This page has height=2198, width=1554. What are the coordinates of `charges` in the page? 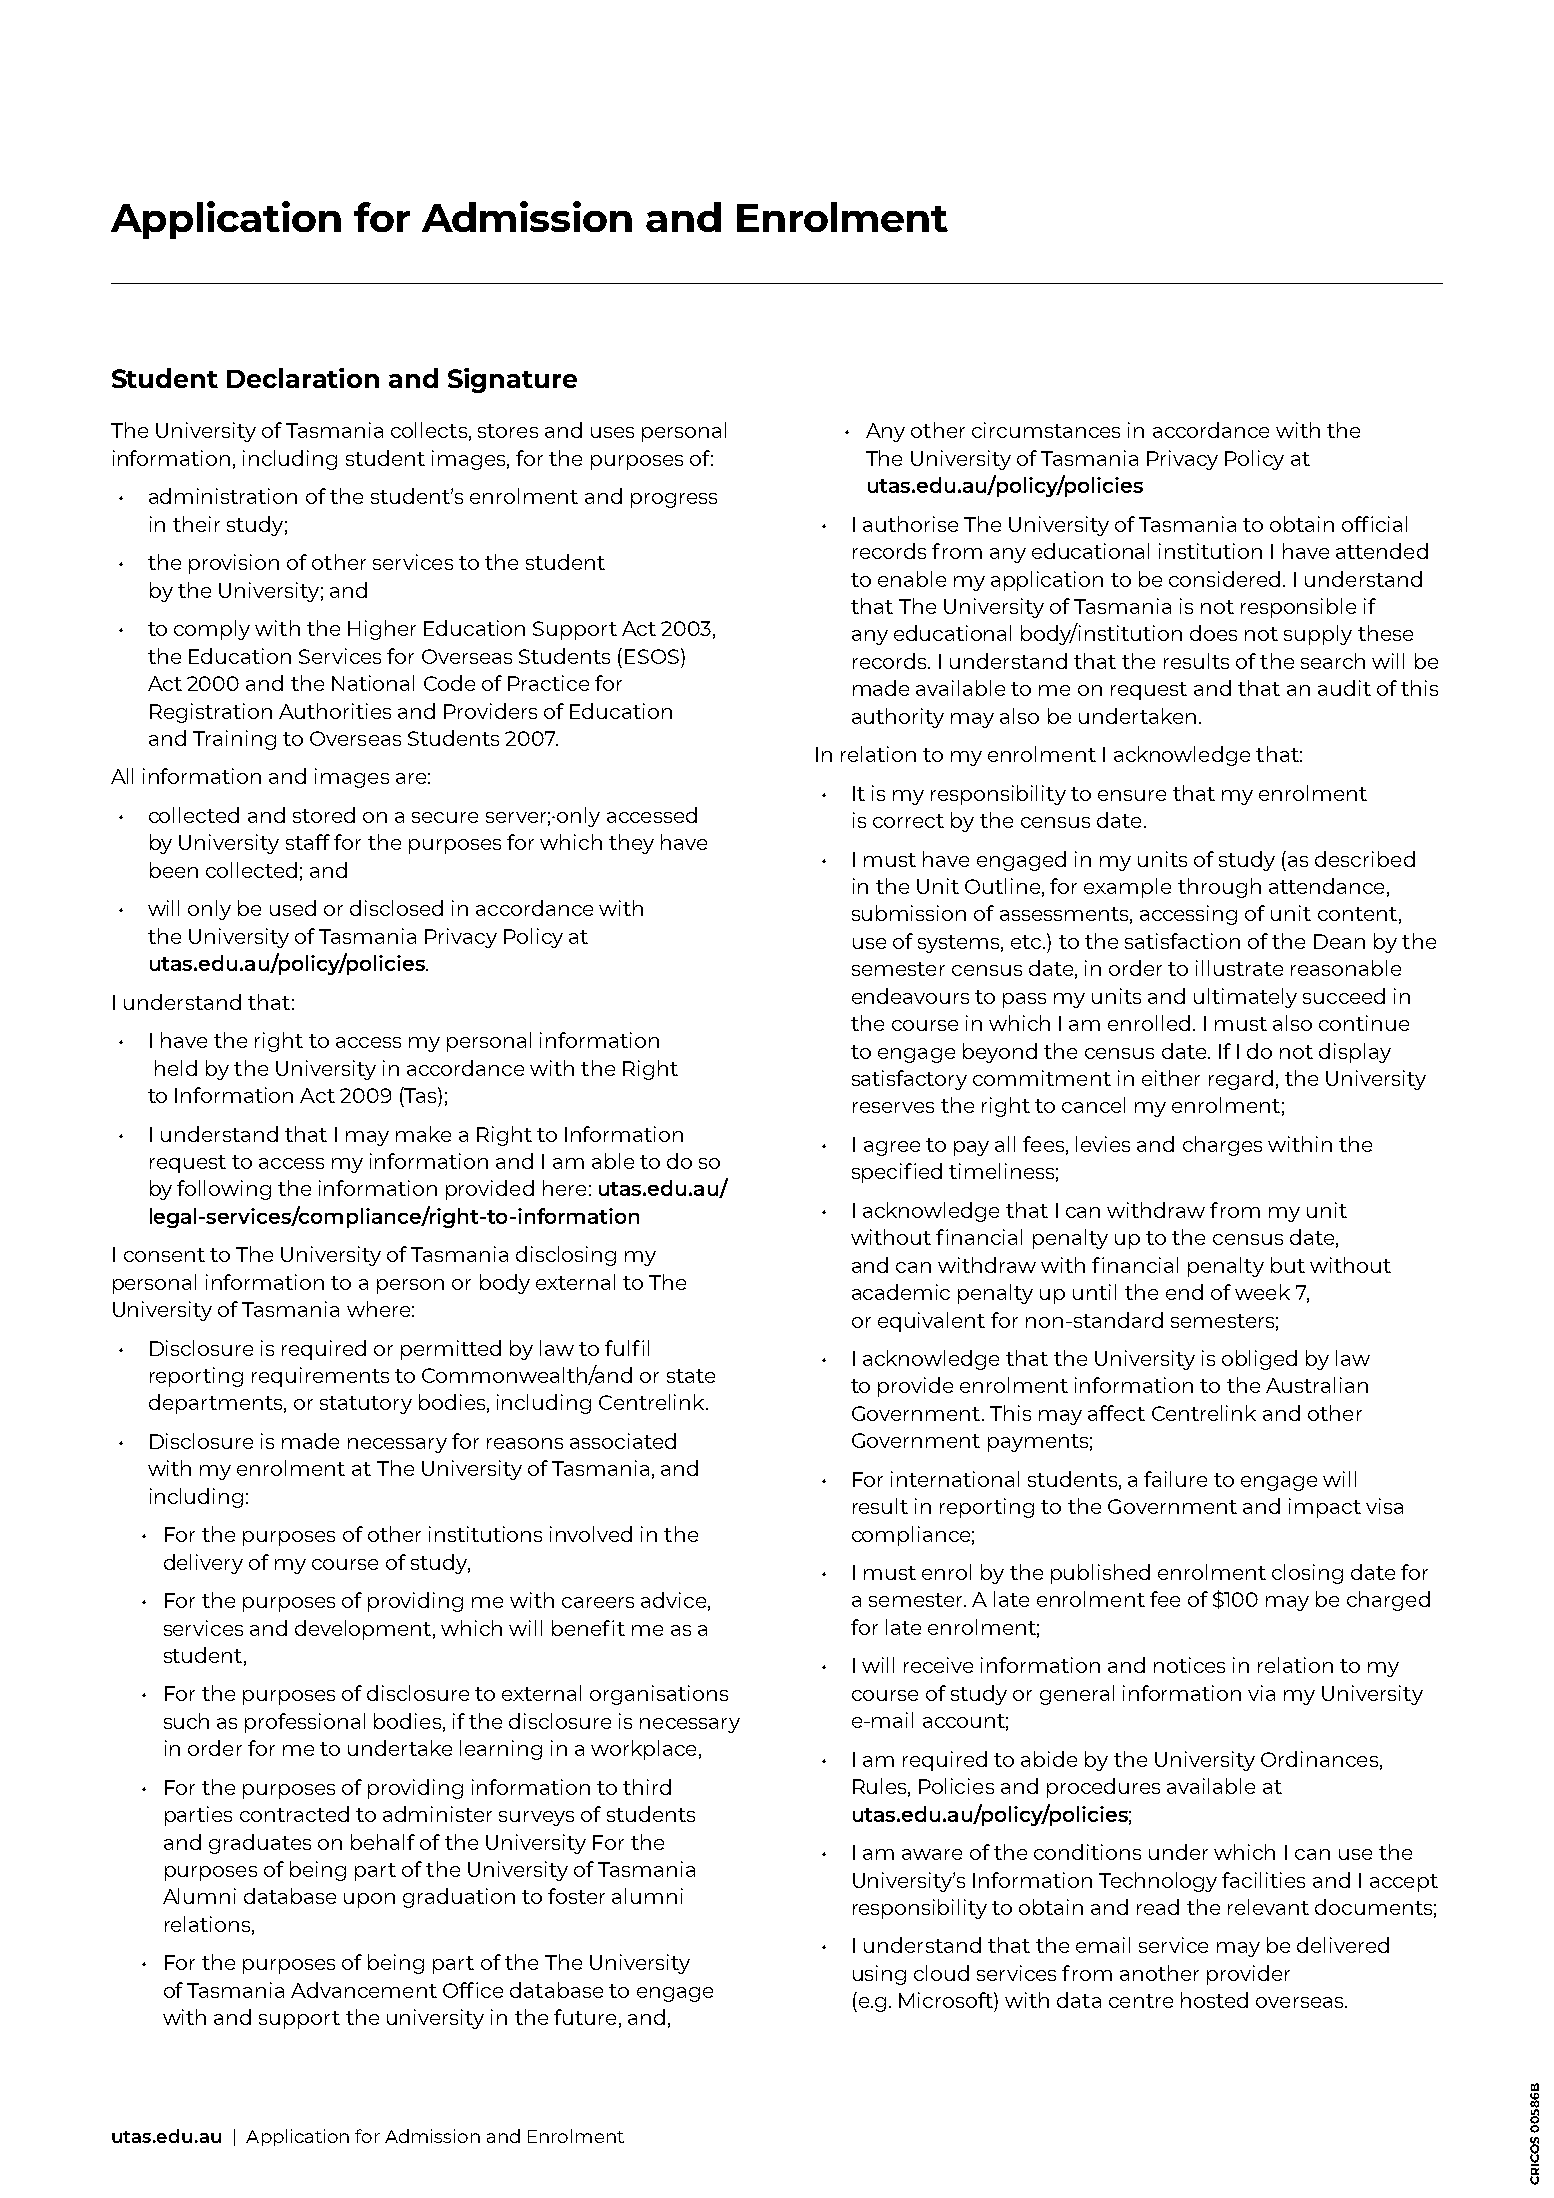 It's located at (1222, 1146).
